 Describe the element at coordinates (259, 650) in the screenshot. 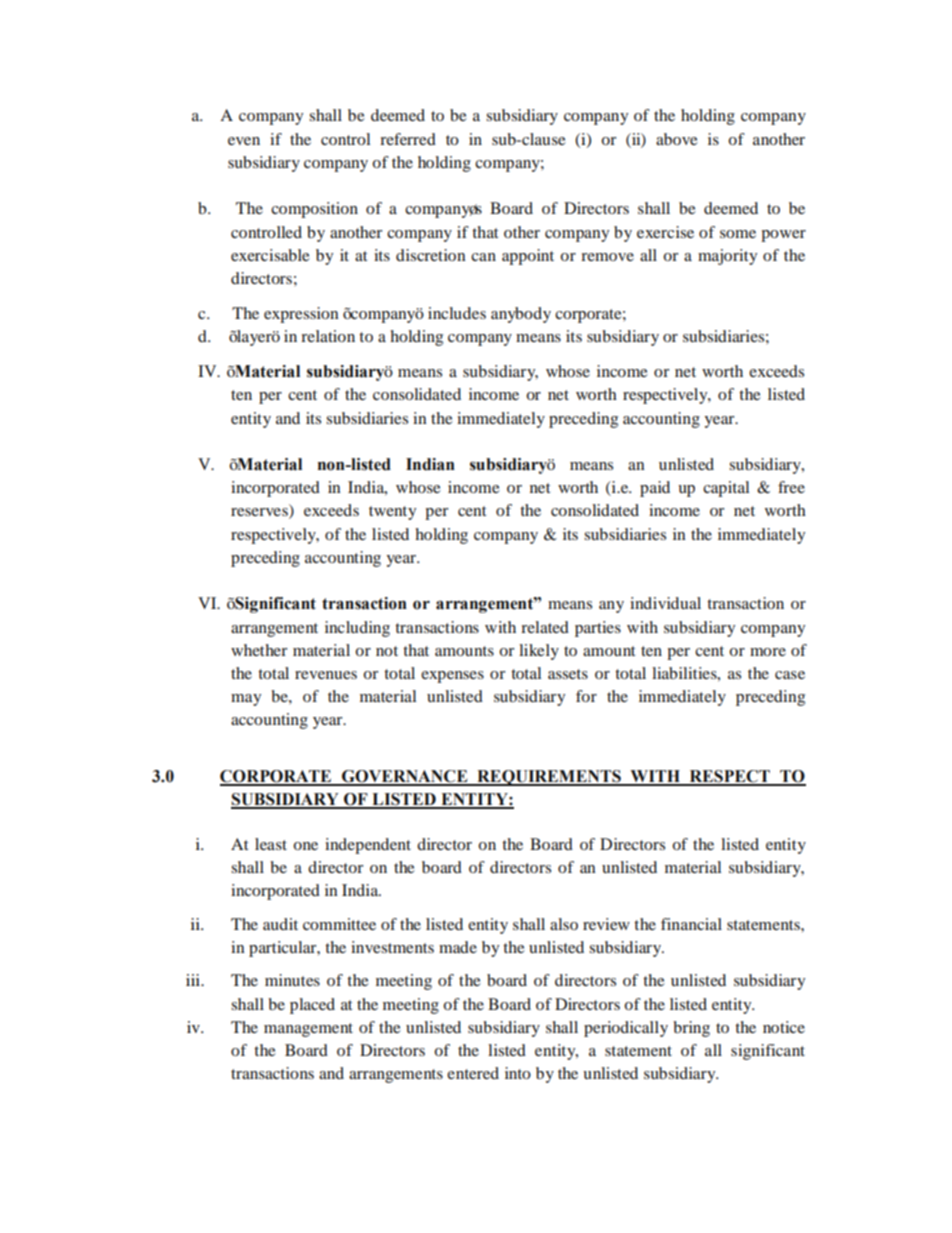

I see `whether` at that location.
